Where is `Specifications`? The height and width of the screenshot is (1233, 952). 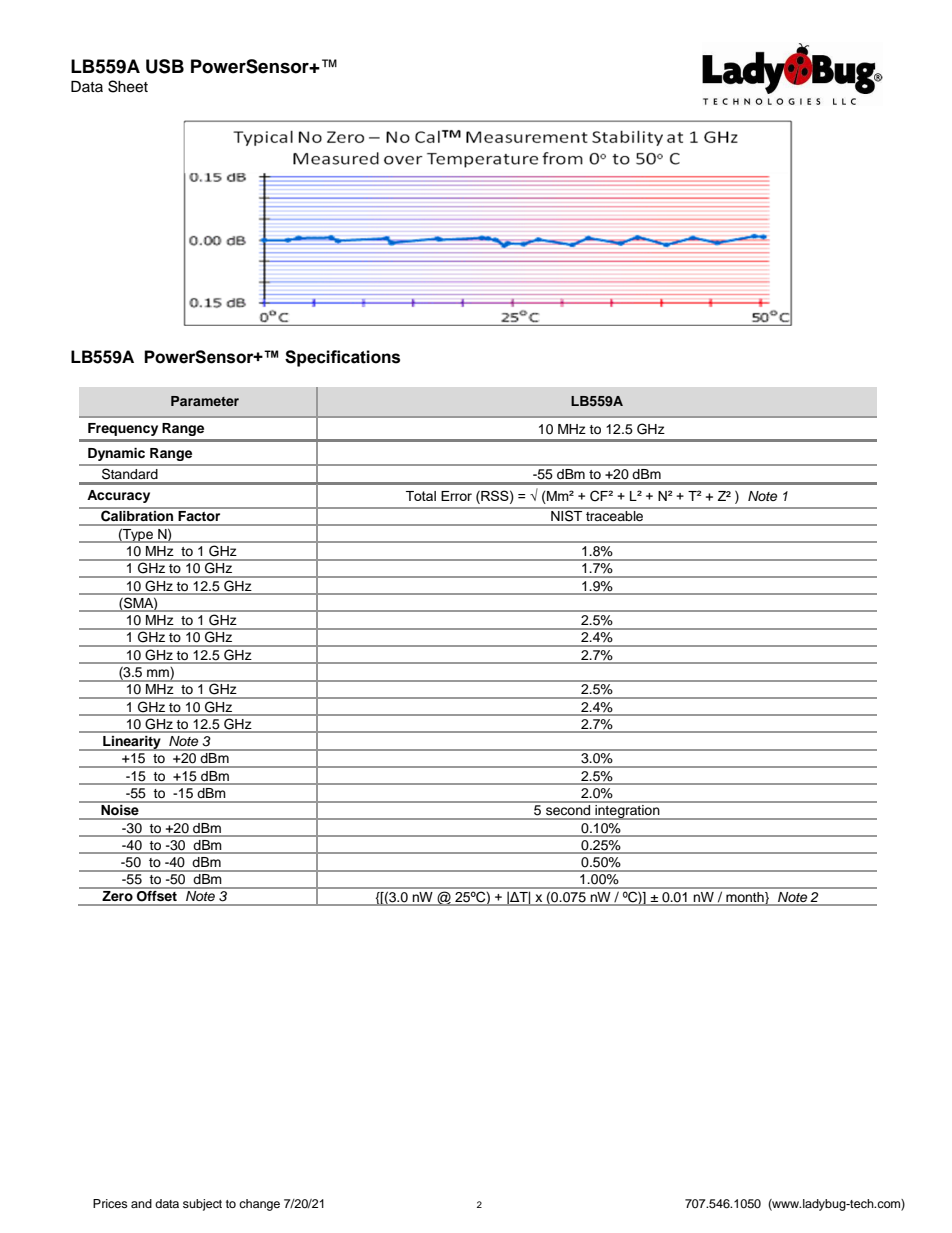 Specifications is located at coordinates (342, 358).
